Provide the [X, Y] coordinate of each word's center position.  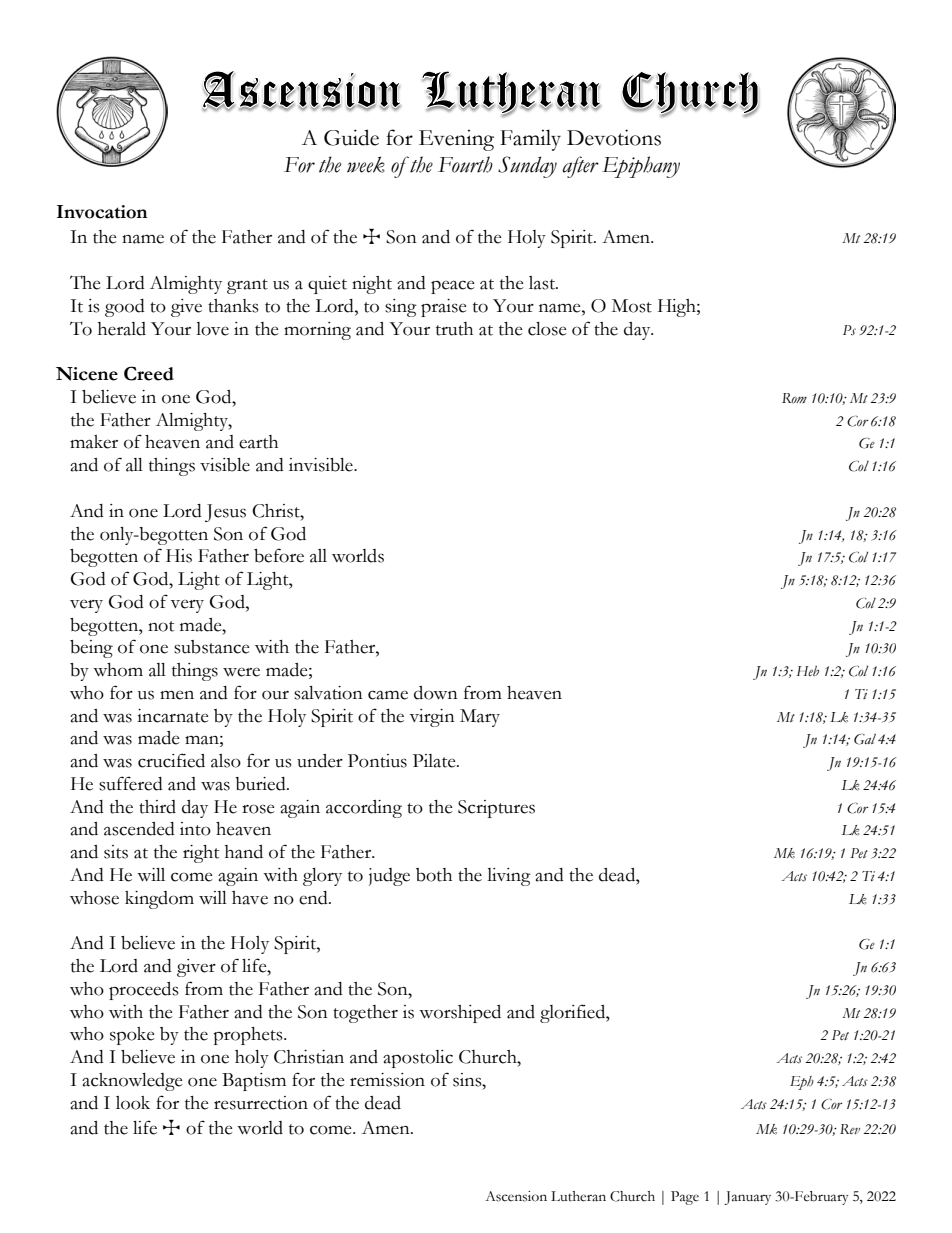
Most [632, 306]
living [509, 877]
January [747, 1198]
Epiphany [641, 167]
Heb [808, 671]
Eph [802, 1083]
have [250, 898]
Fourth [465, 164]
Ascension [516, 1196]
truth [454, 329]
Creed [149, 373]
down [436, 693]
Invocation [102, 212]
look [133, 1103]
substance [212, 647]
